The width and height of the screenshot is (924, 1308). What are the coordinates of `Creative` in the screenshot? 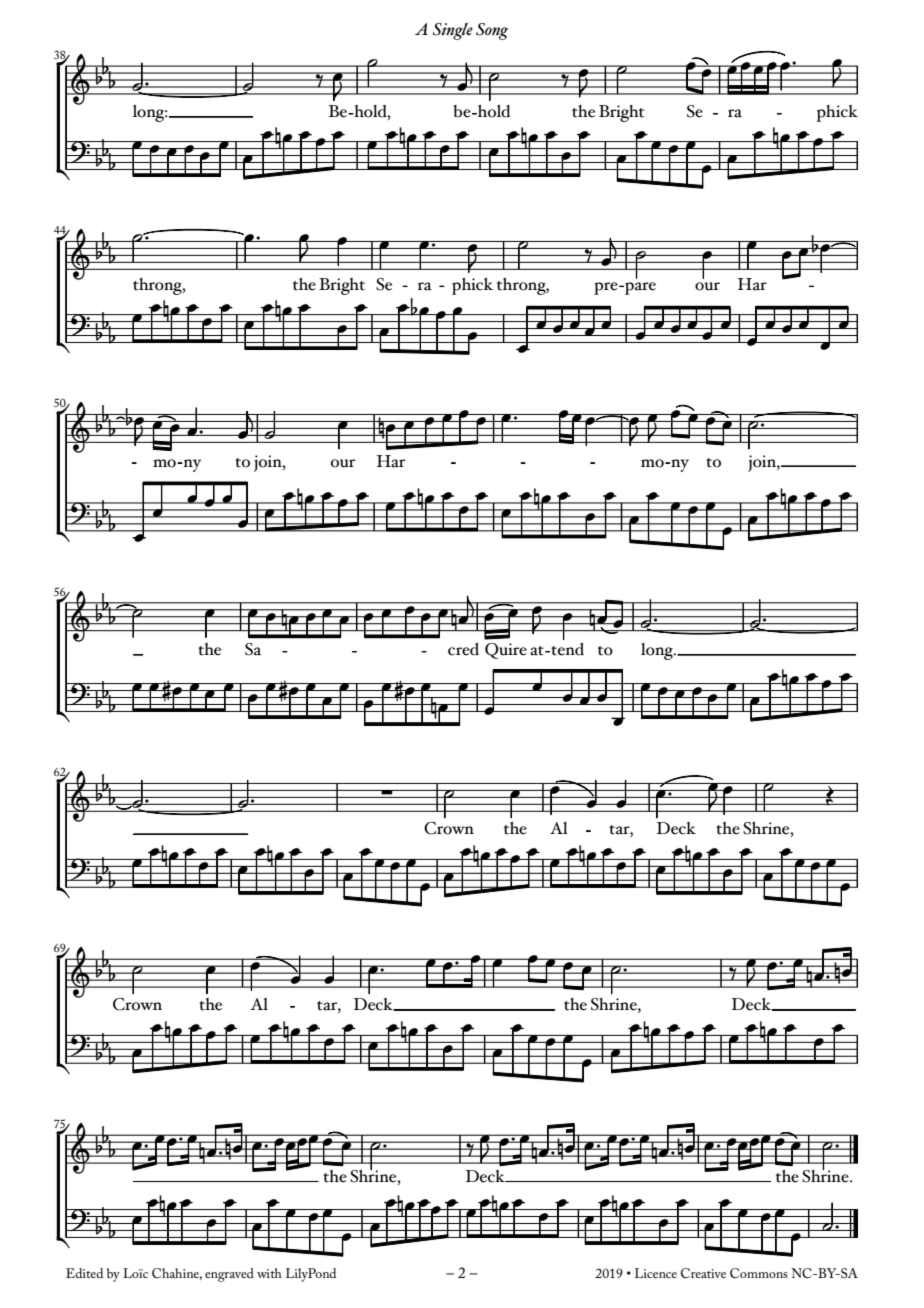 It's located at (703, 1273).
